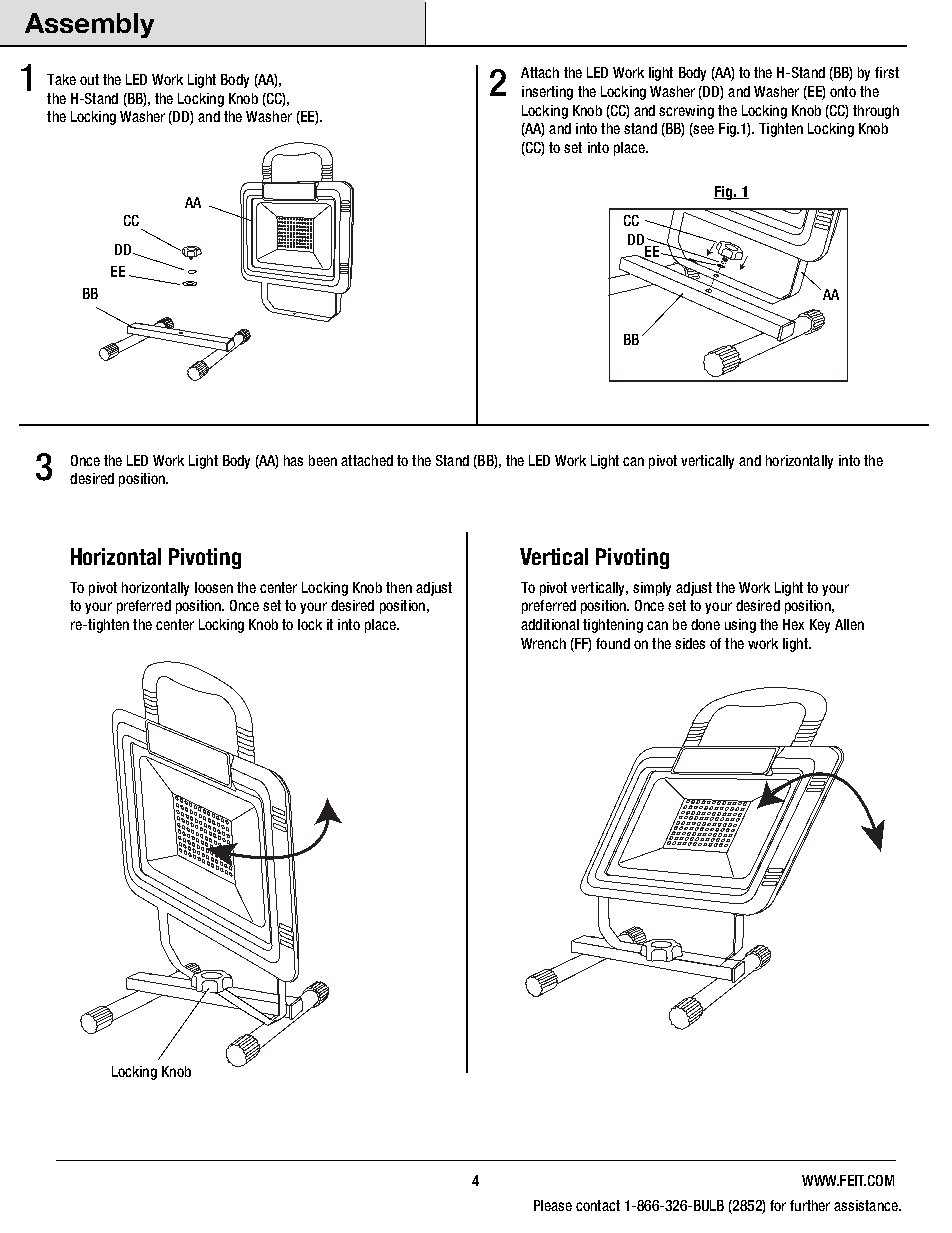 The image size is (952, 1233). I want to click on sides, so click(690, 643).
